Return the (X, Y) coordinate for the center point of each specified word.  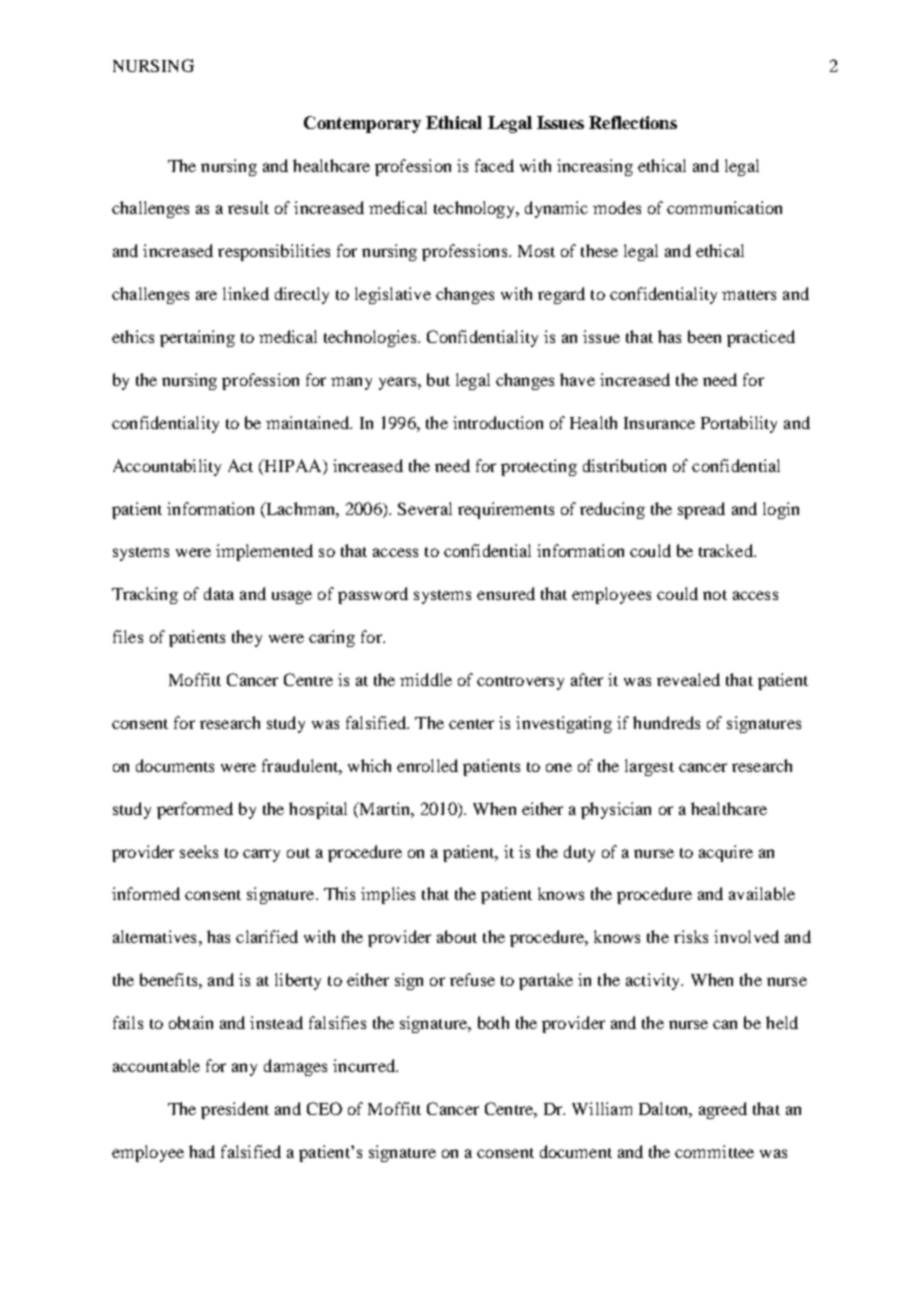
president (235, 1110)
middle (426, 679)
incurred (365, 1065)
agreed (723, 1110)
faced (494, 165)
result (248, 207)
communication (724, 207)
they (247, 638)
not (715, 595)
